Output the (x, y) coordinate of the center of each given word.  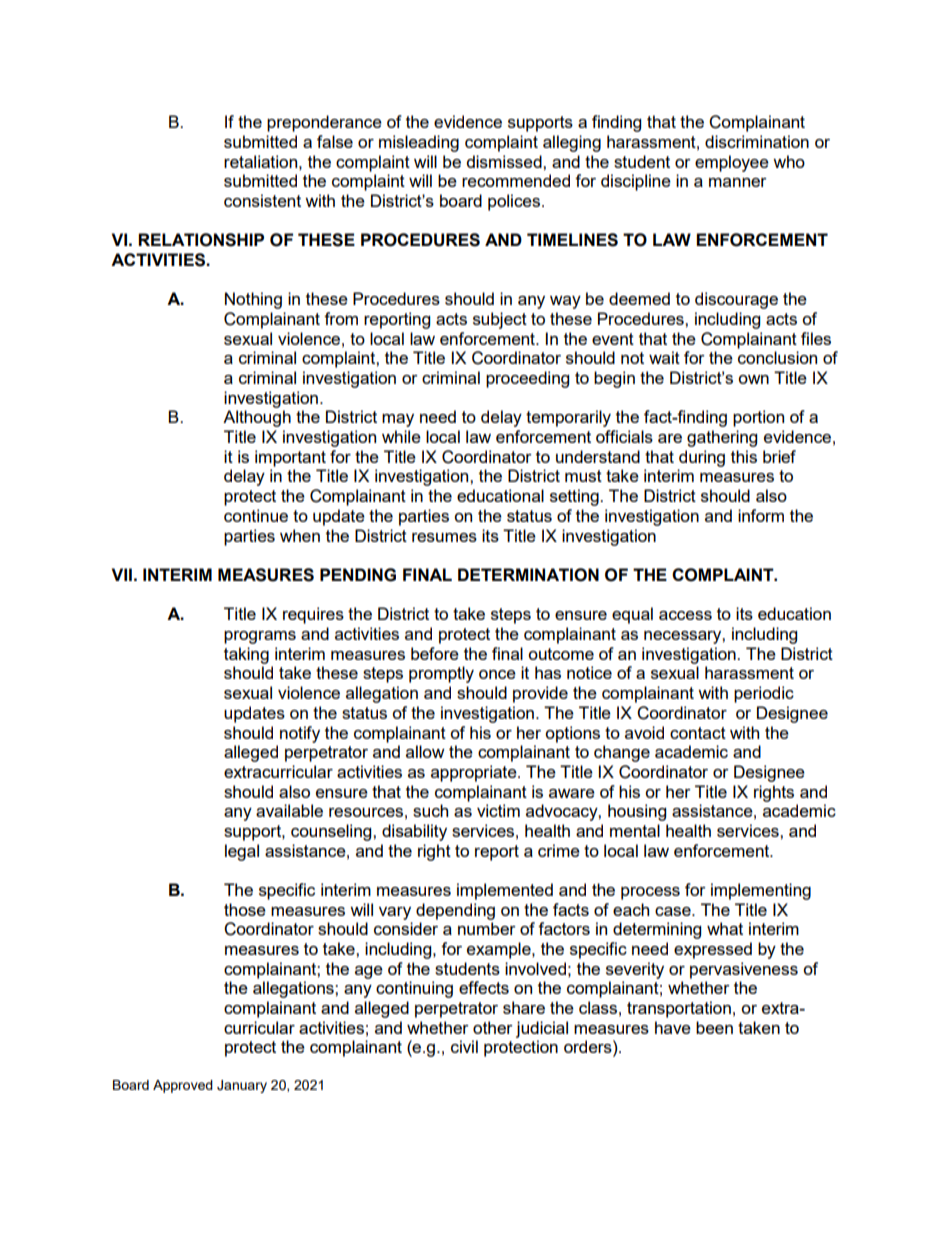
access (685, 615)
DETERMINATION (528, 575)
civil (464, 1046)
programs (260, 637)
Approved (183, 1086)
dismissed (505, 161)
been (714, 1027)
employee (732, 163)
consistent (262, 200)
